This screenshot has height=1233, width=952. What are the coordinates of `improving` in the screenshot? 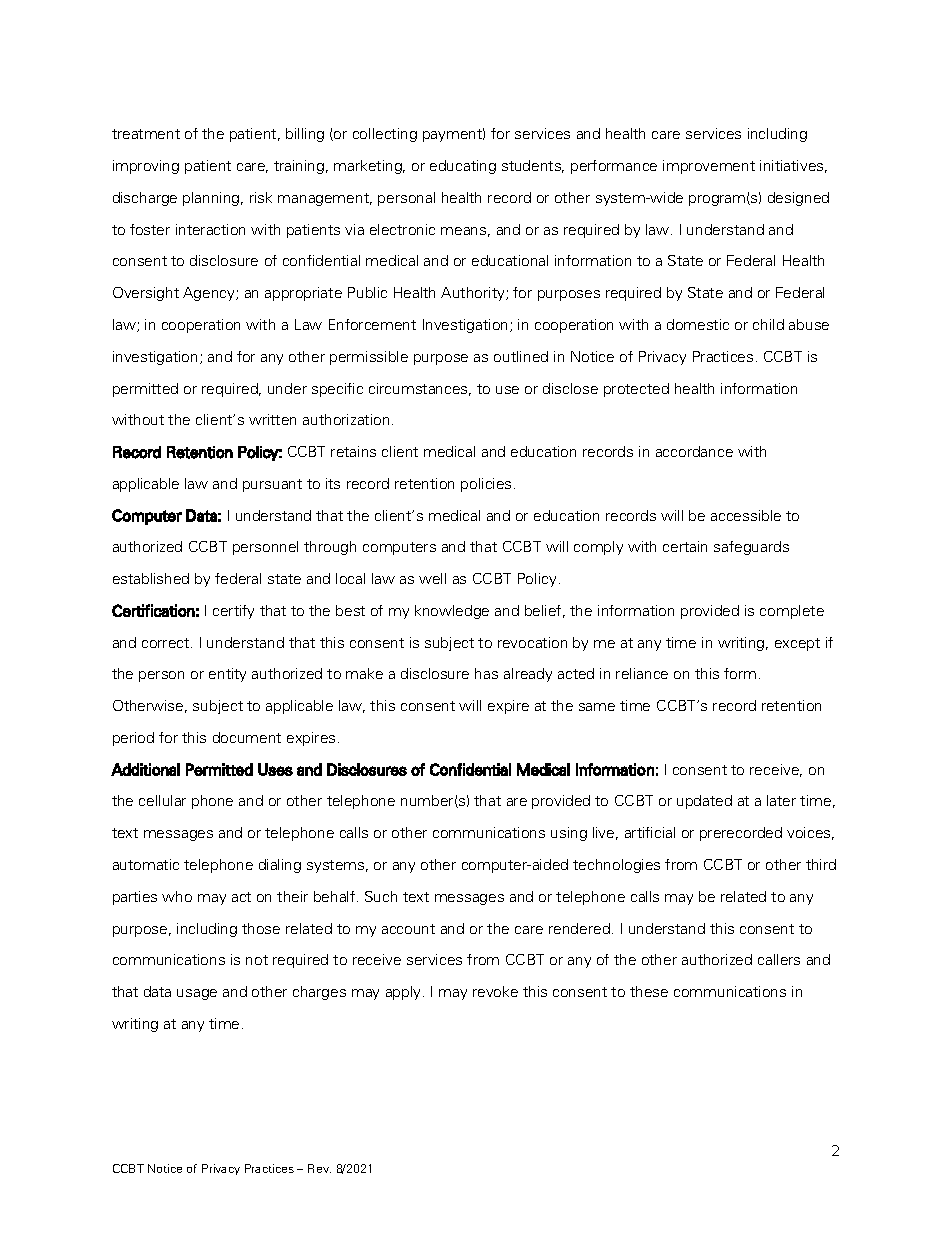 It's located at (146, 167).
